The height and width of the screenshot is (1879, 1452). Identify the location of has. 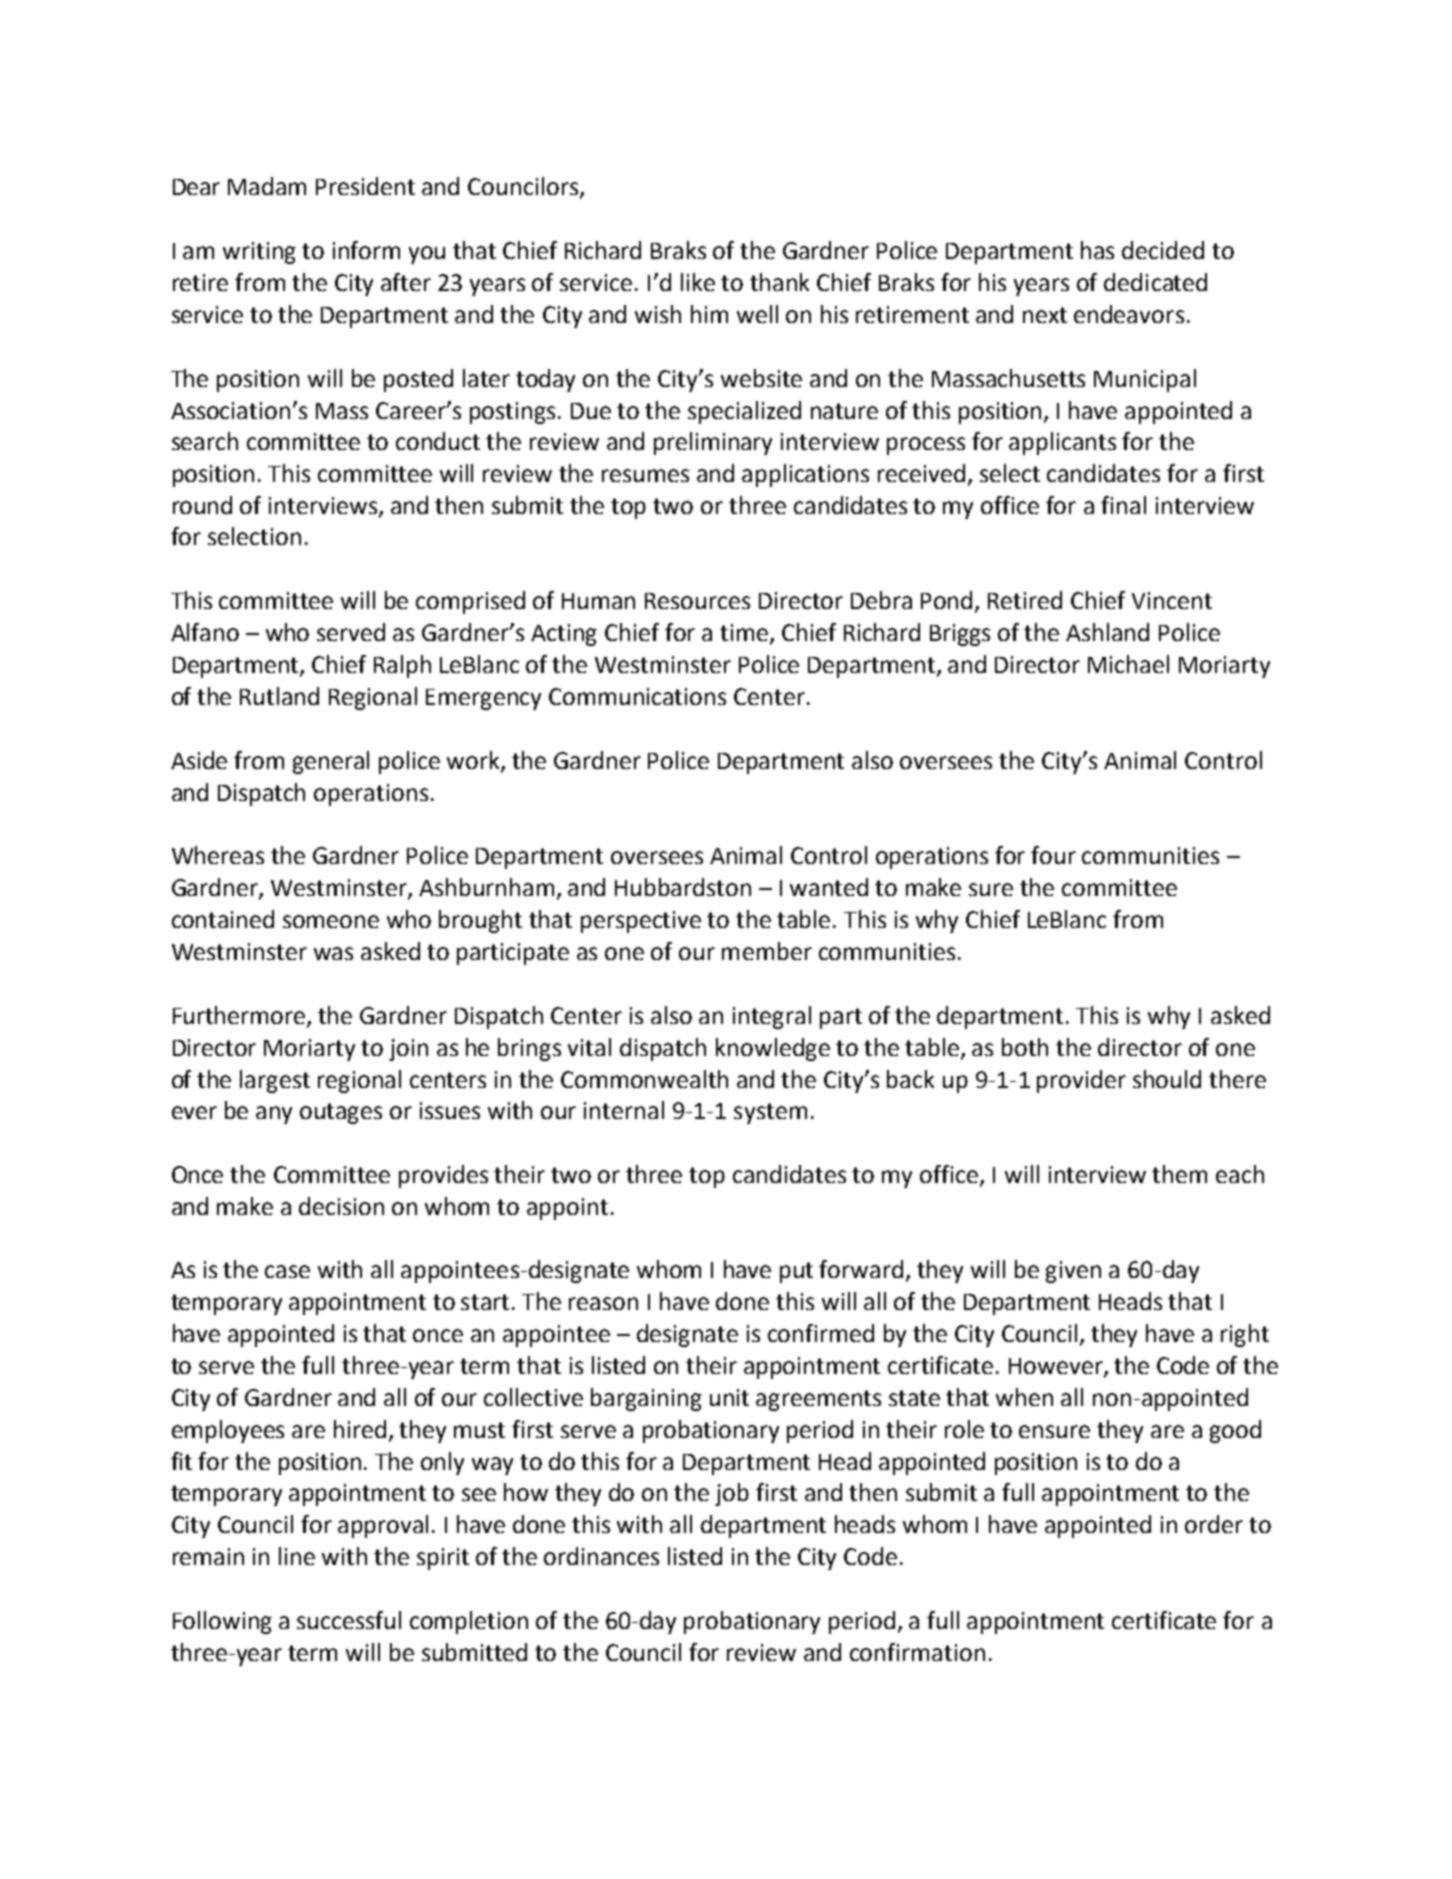
(1097, 250).
